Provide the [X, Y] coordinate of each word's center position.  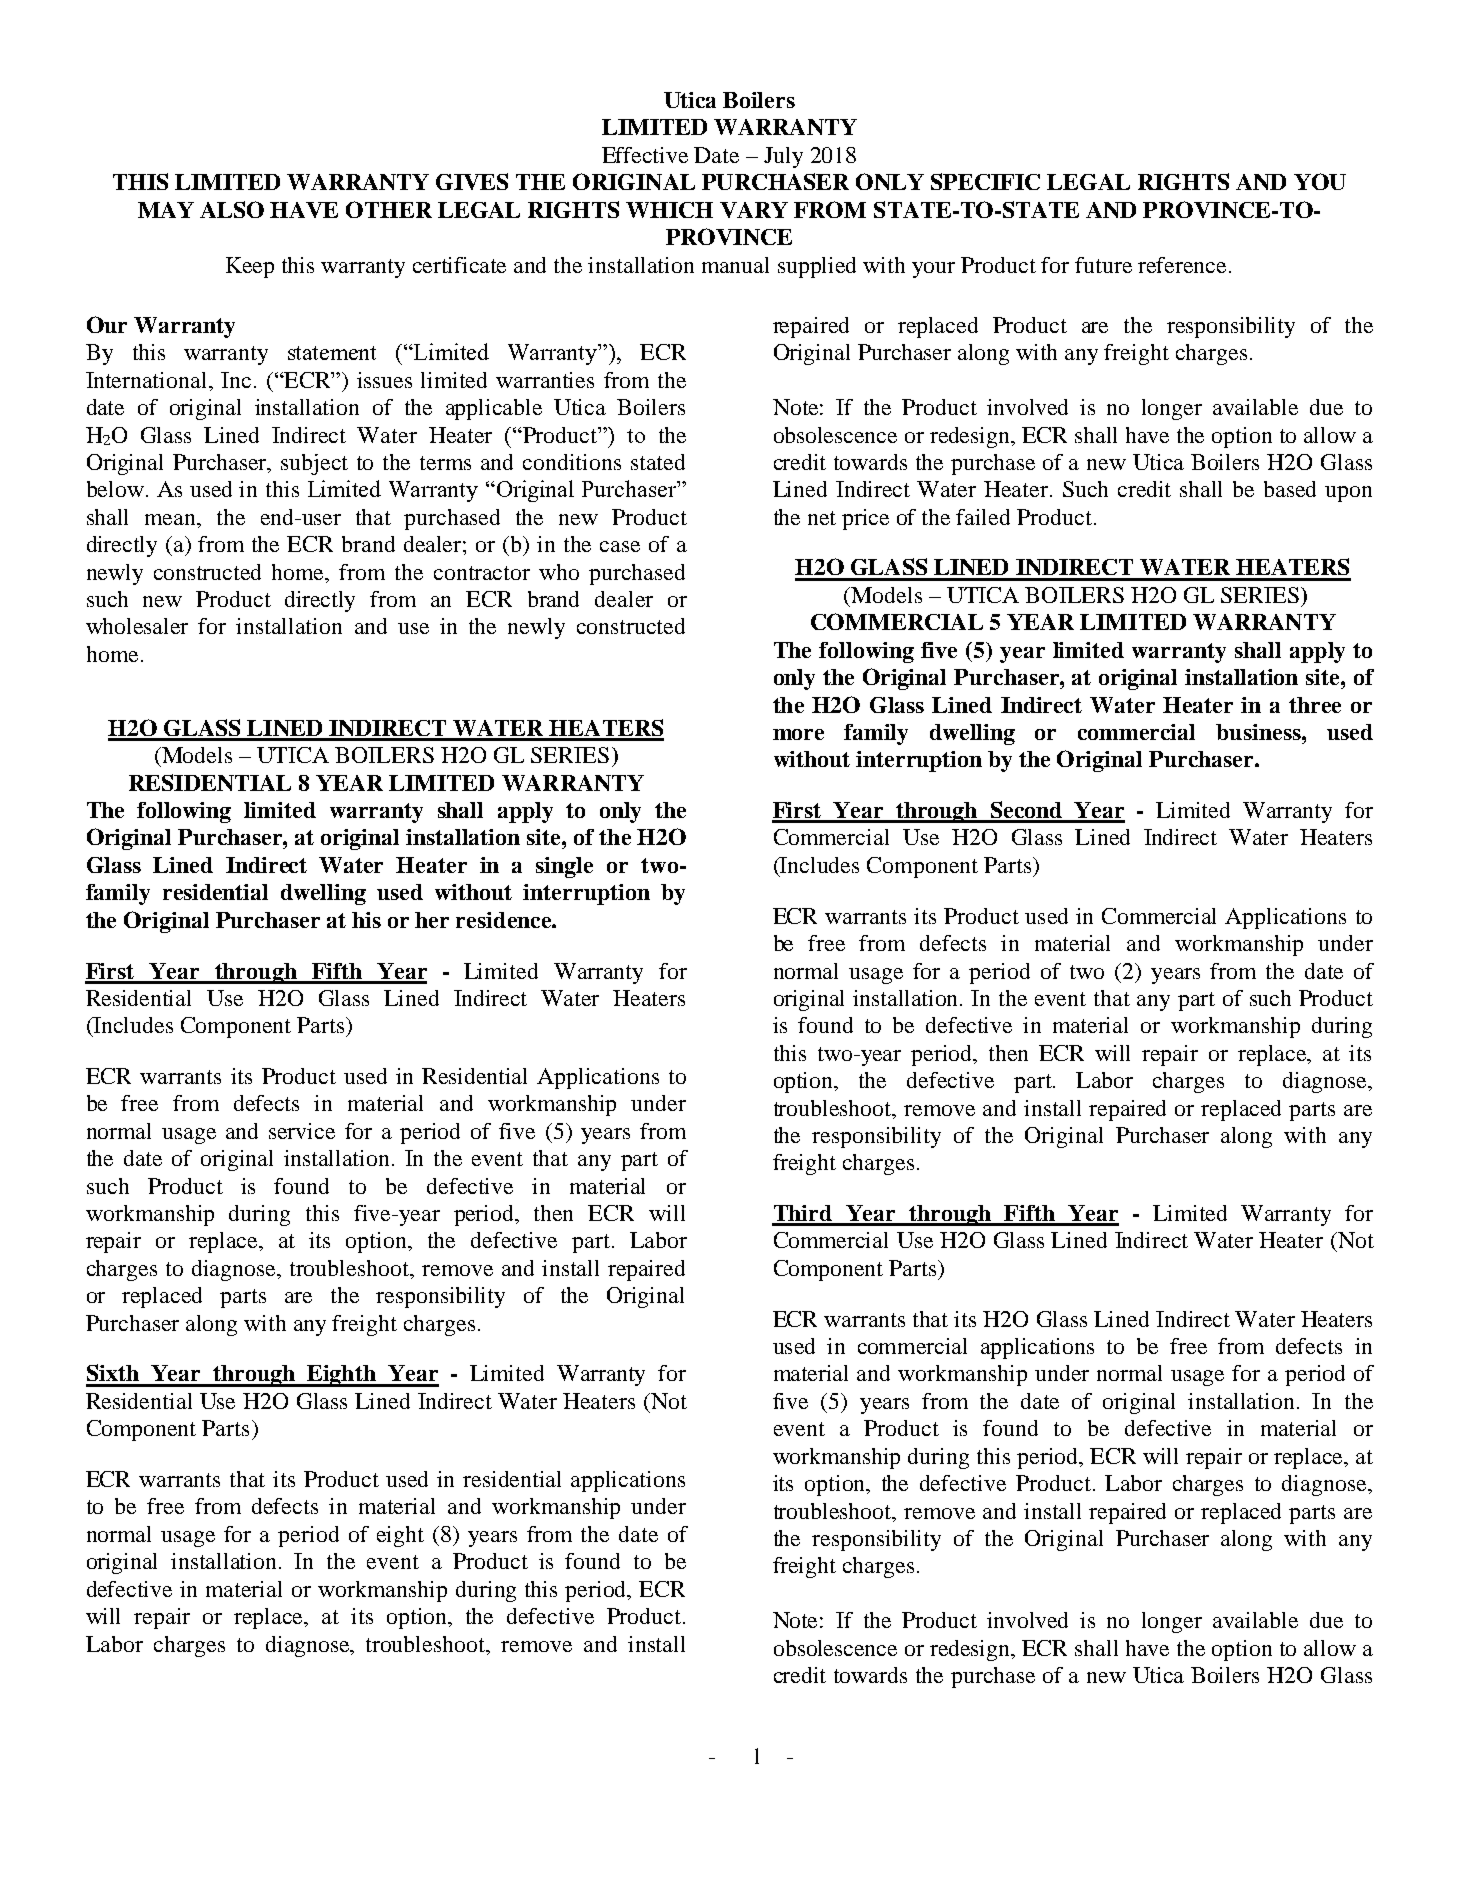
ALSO [232, 209]
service [302, 1131]
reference [1182, 265]
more [798, 734]
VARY [754, 210]
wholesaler [137, 626]
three [1315, 705]
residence [504, 920]
